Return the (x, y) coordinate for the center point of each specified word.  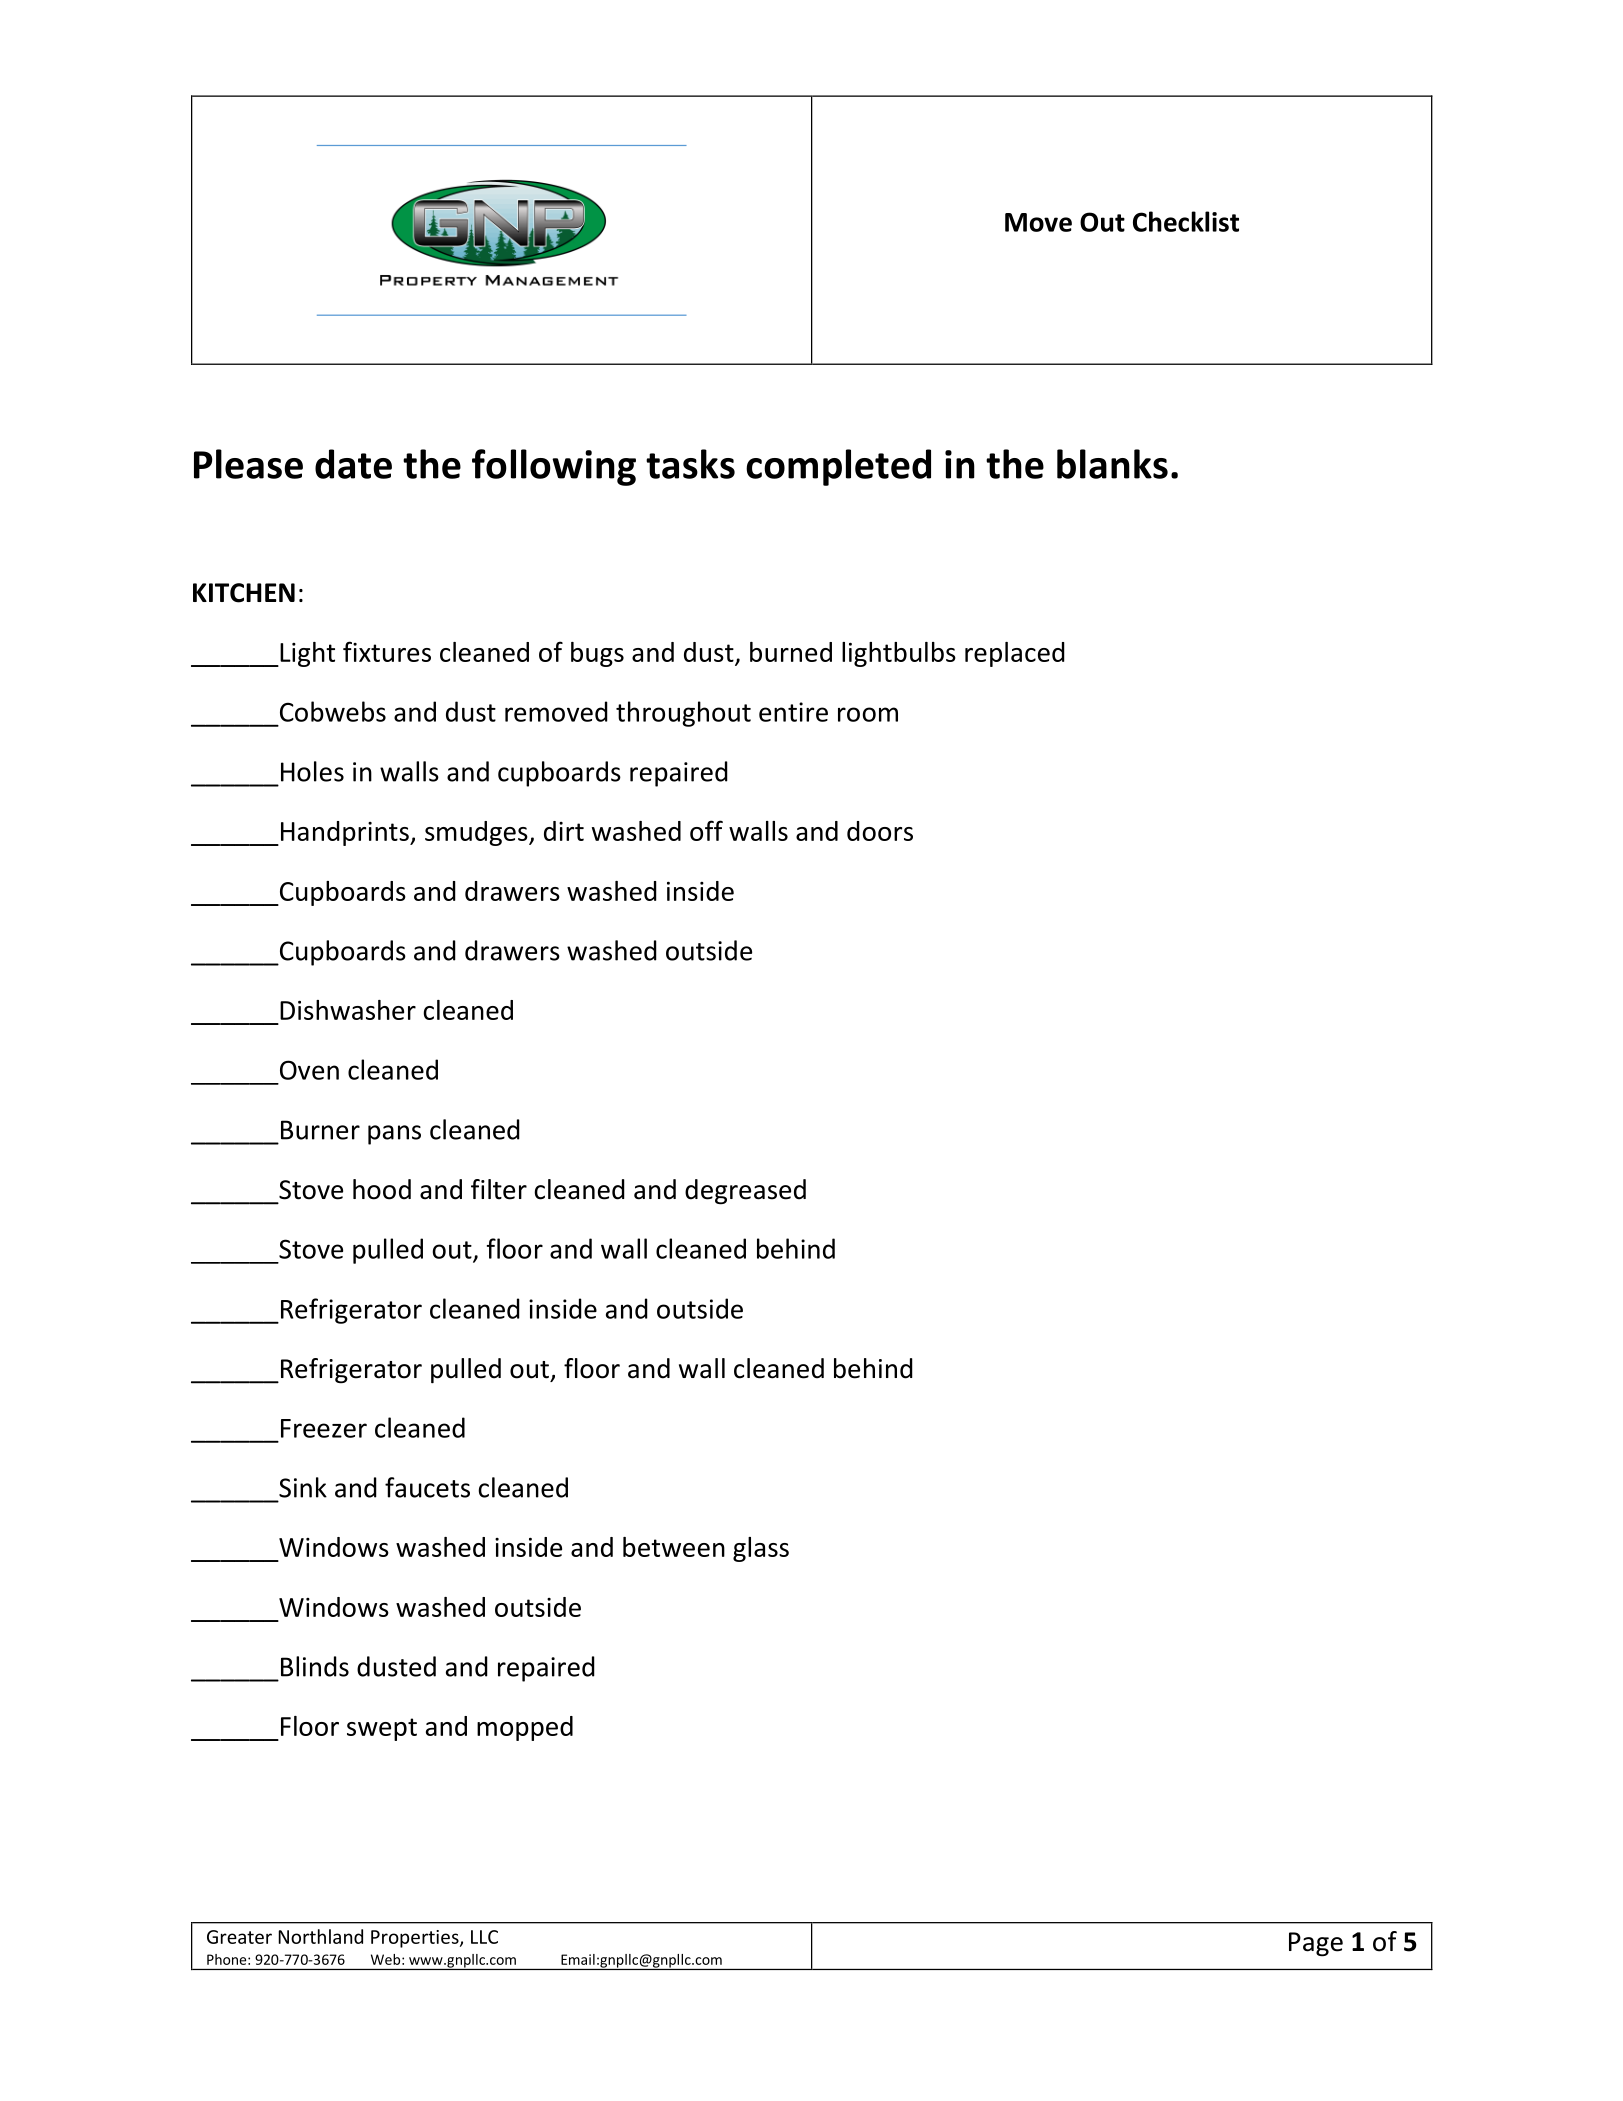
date (353, 464)
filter (499, 1189)
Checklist (1186, 221)
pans (394, 1135)
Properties (416, 1939)
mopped (525, 1728)
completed (838, 467)
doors (880, 831)
